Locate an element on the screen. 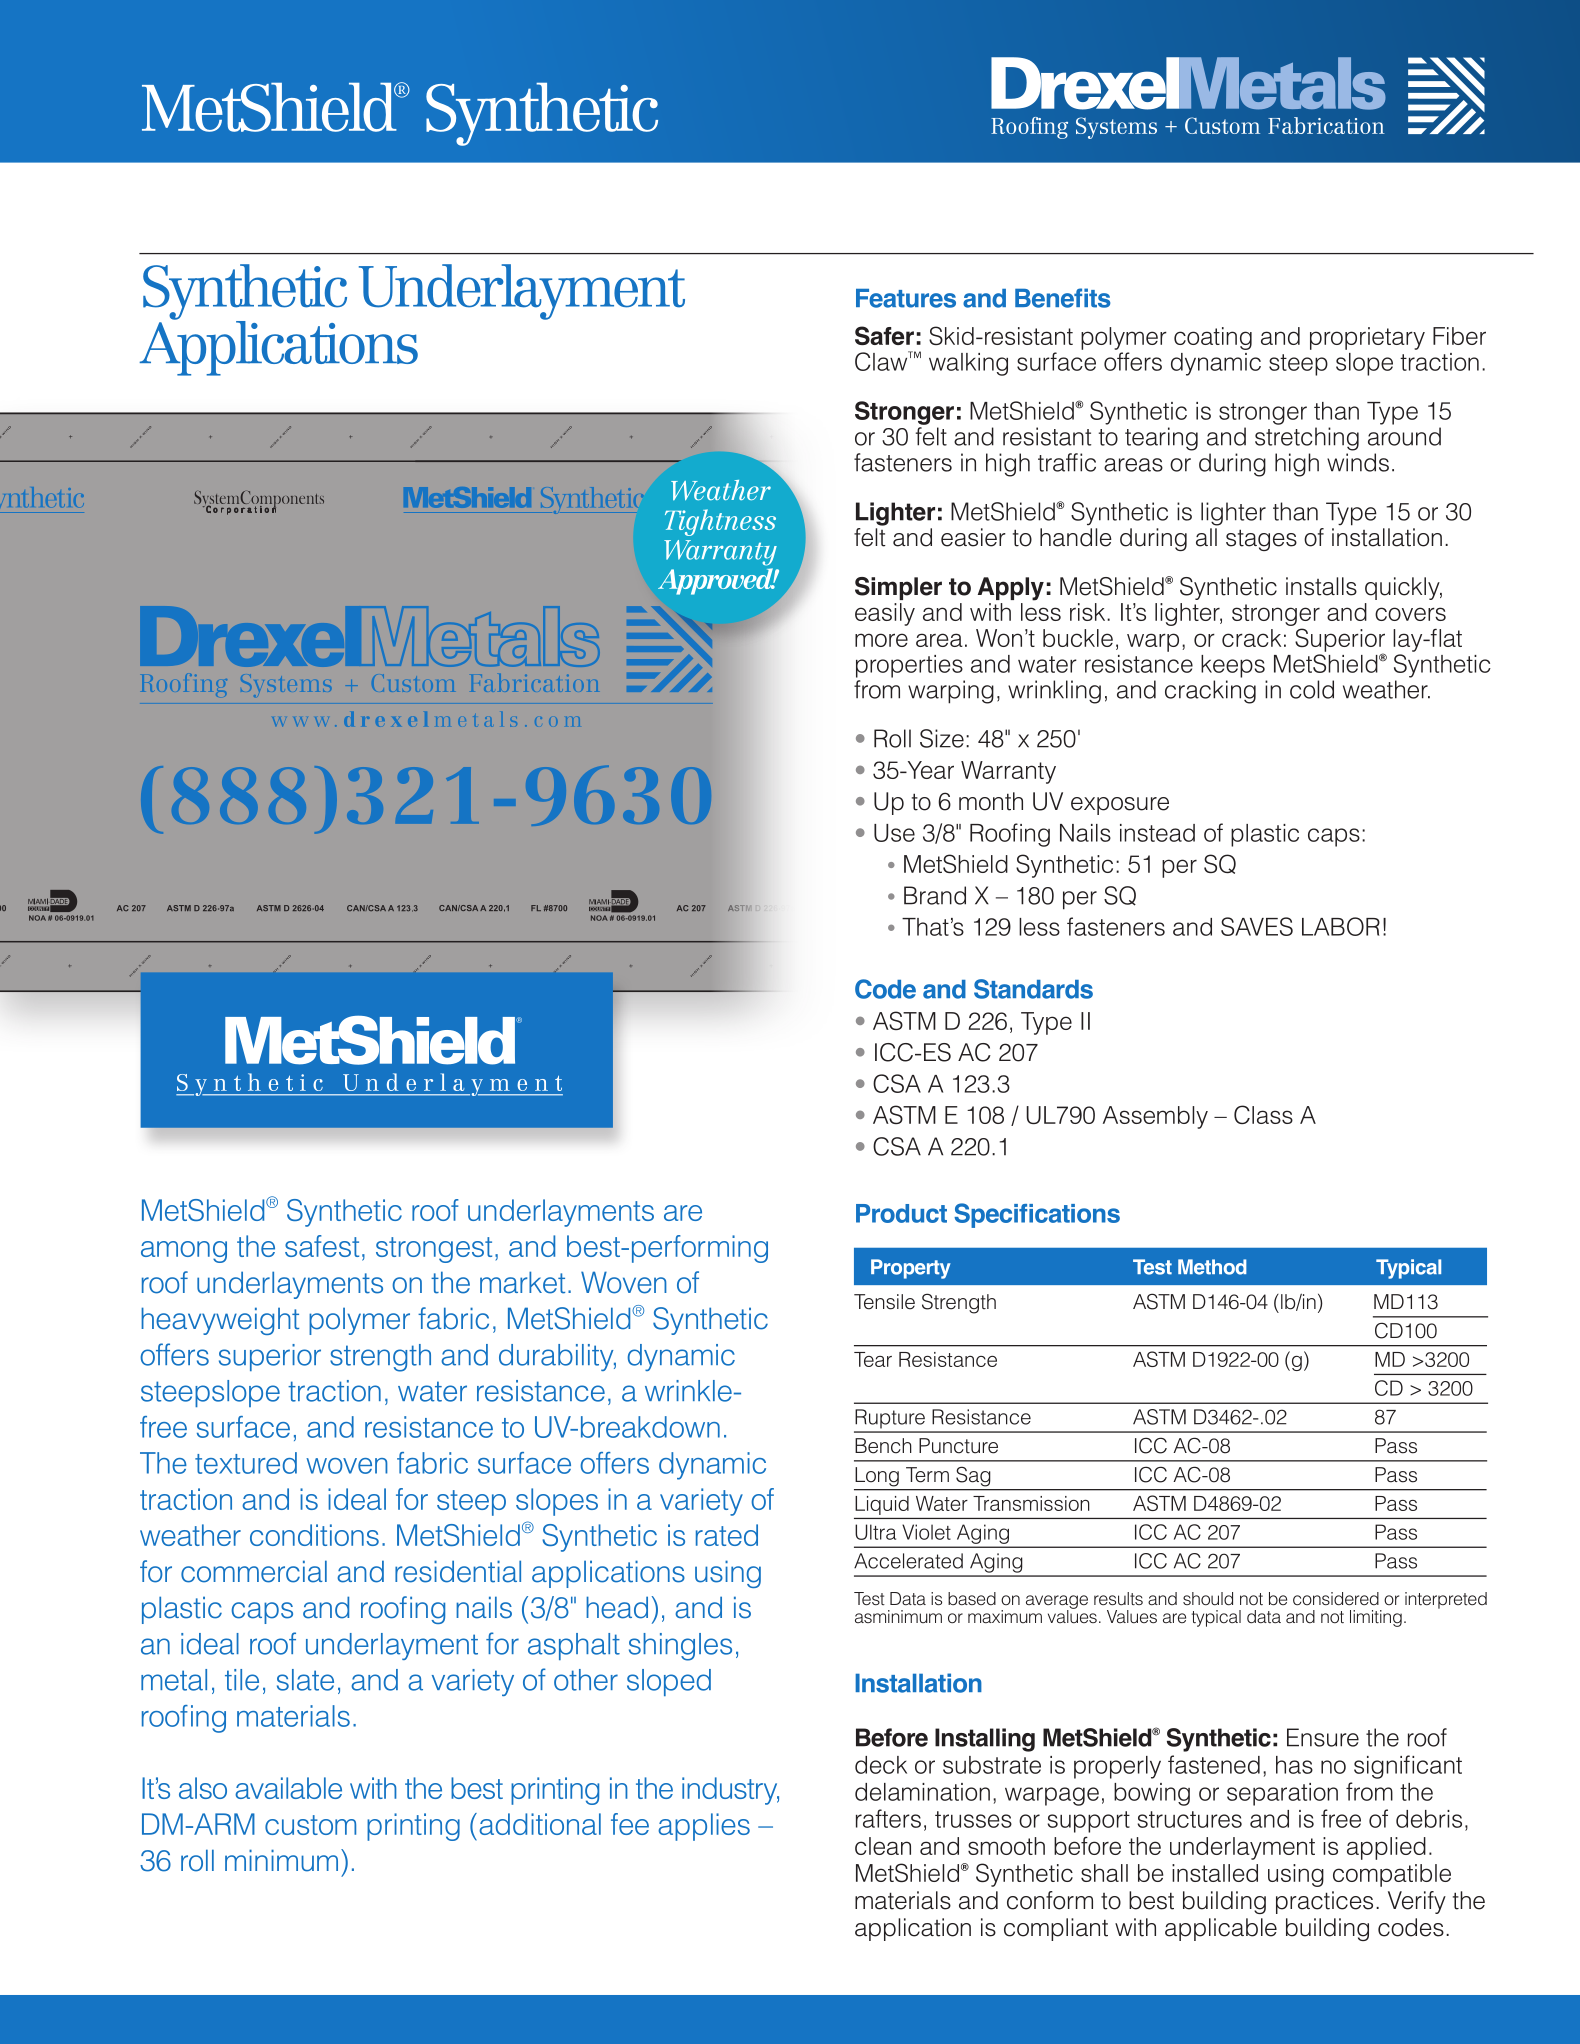  Class is located at coordinates (1263, 1114).
